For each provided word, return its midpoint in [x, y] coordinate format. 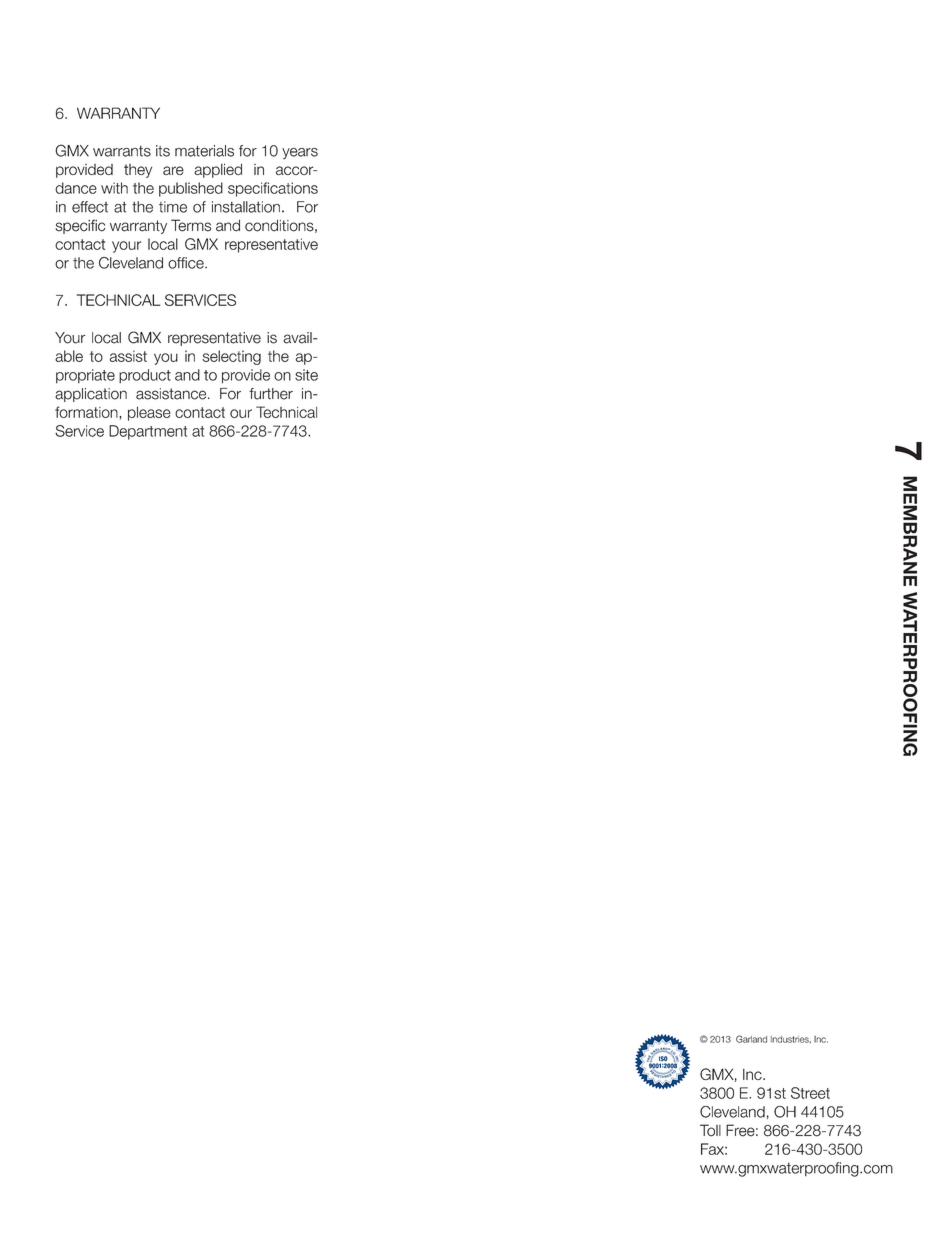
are [173, 170]
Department [148, 432]
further [271, 394]
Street [810, 1093]
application [91, 395]
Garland [751, 1039]
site [306, 375]
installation [246, 207]
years [300, 153]
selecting [231, 357]
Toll [710, 1130]
